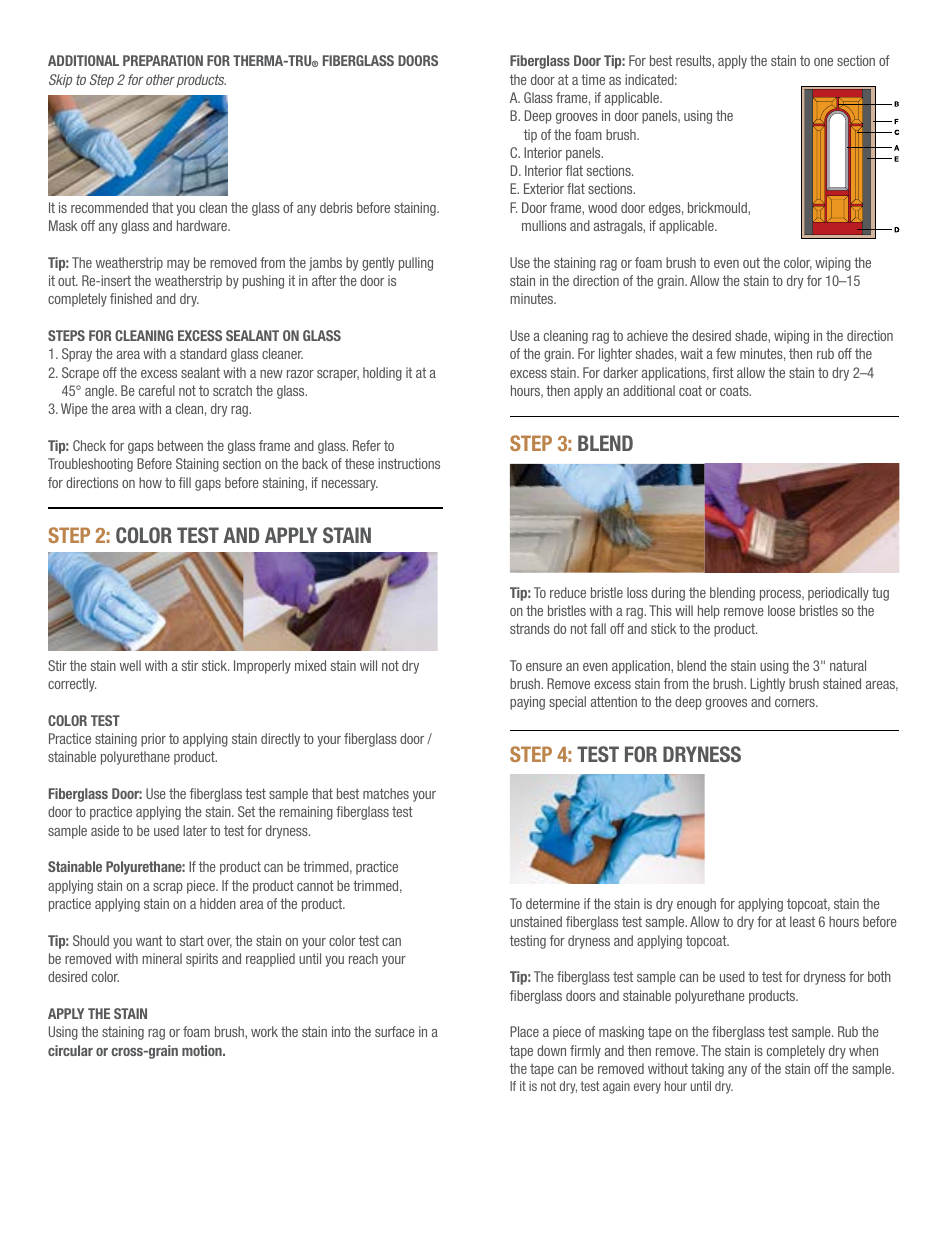 This screenshot has width=952, height=1233. Describe the element at coordinates (726, 353) in the screenshot. I see `few` at that location.
